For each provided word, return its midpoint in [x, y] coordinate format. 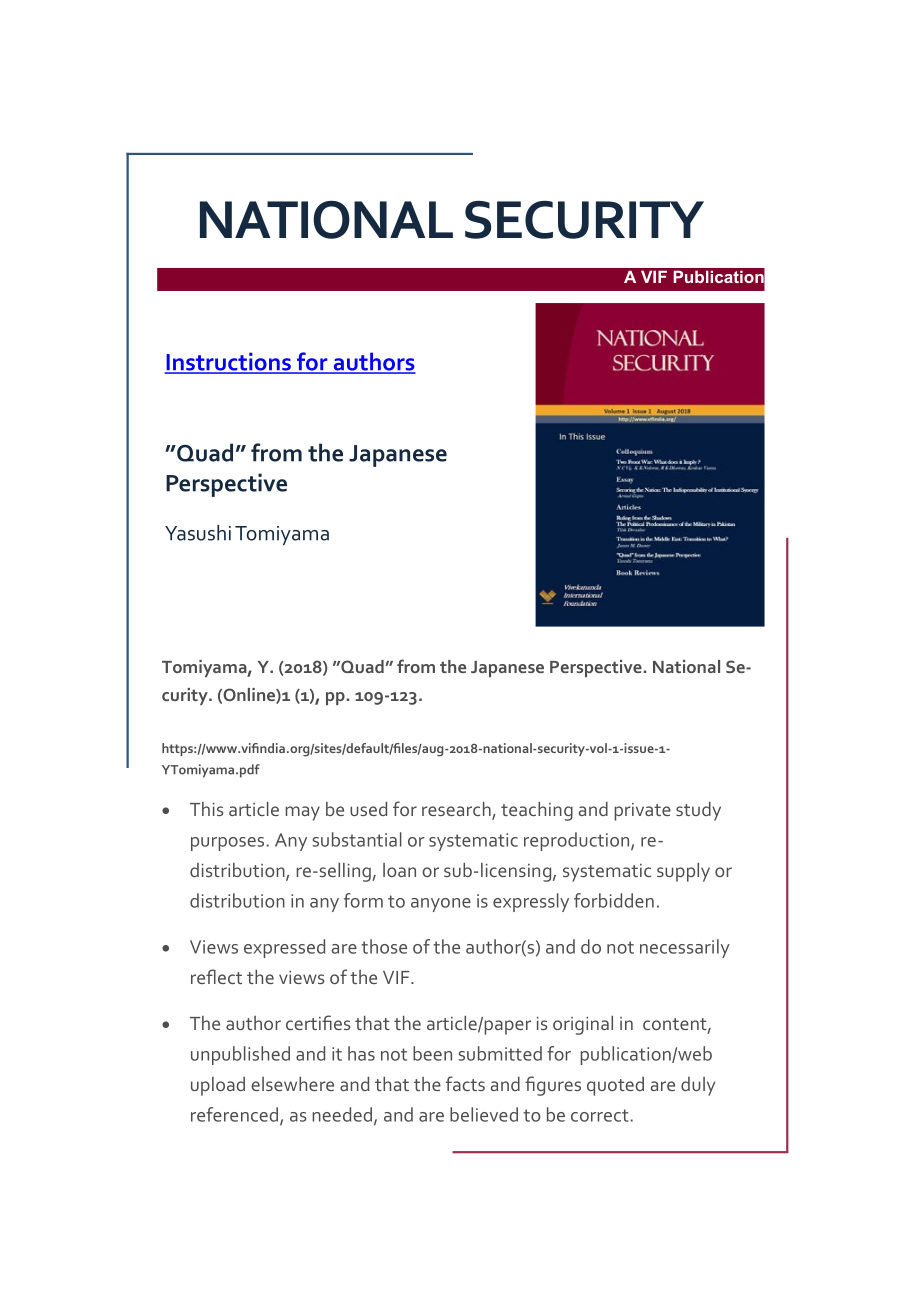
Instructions [229, 363]
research [457, 810]
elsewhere [292, 1084]
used [368, 809]
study [698, 811]
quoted [615, 1086]
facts [465, 1083]
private [642, 812]
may [302, 813]
